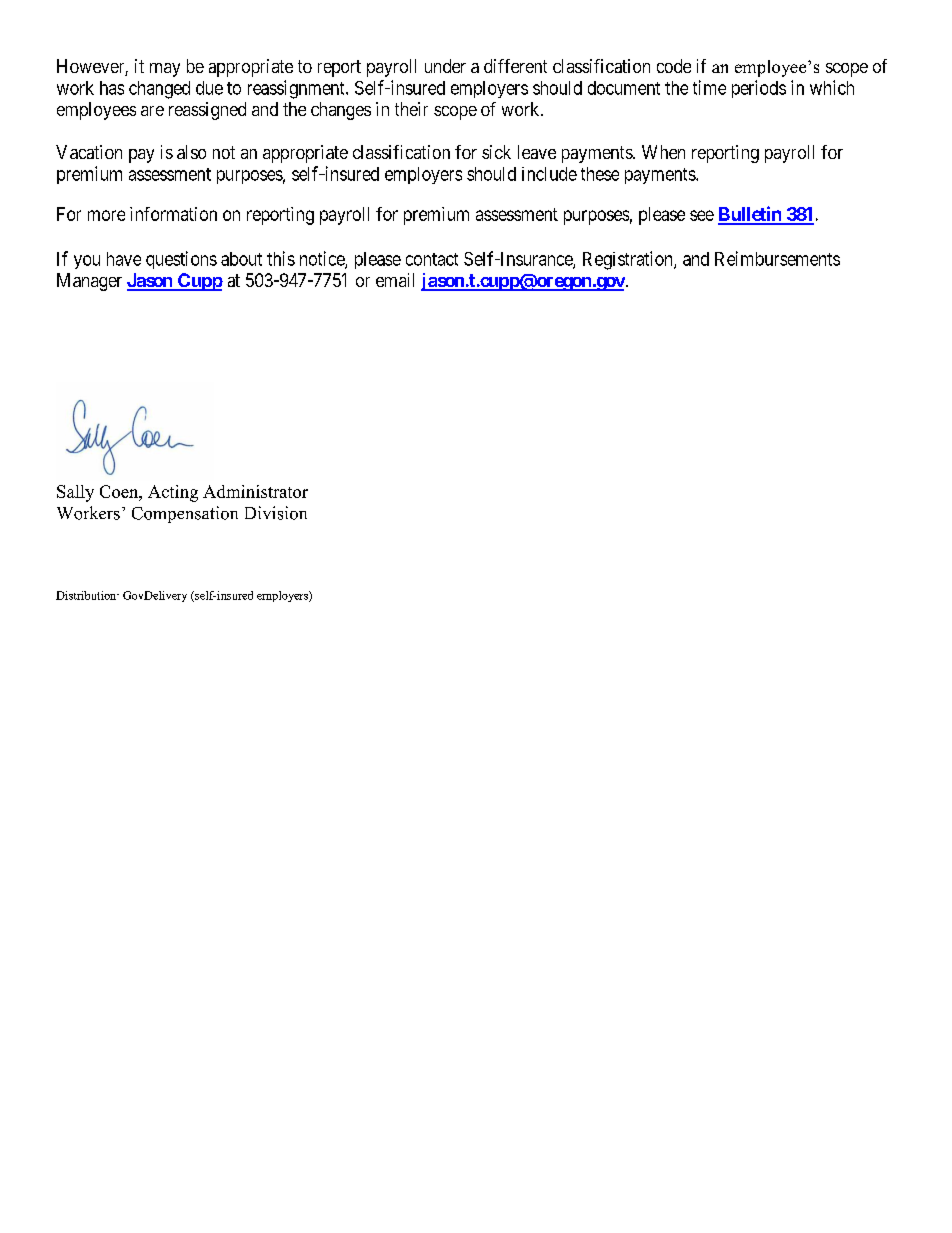 The height and width of the image is (1233, 952). What do you see at coordinates (395, 280) in the image?
I see `email` at bounding box center [395, 280].
